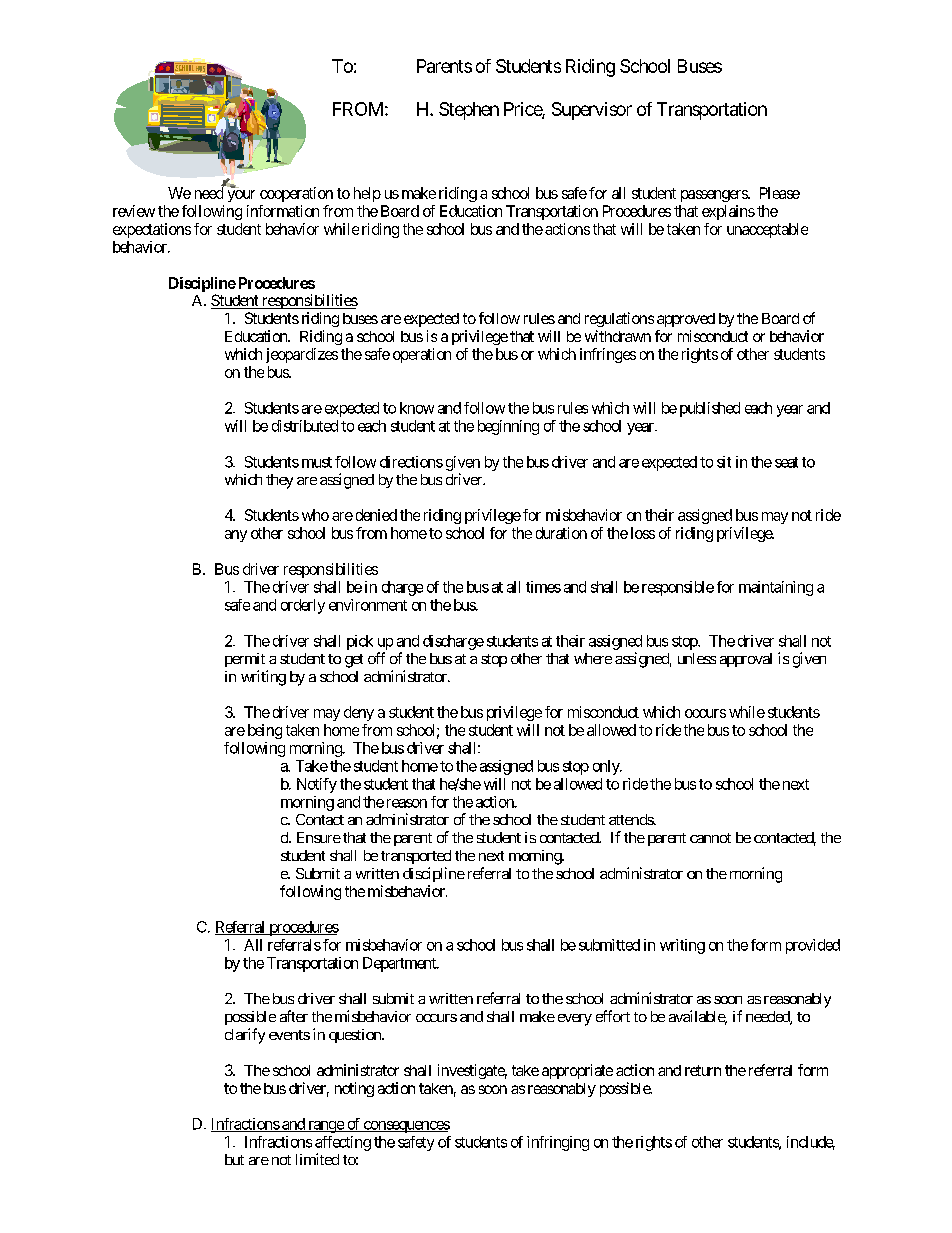 This page has height=1233, width=952. What do you see at coordinates (543, 587) in the page?
I see `times` at bounding box center [543, 587].
